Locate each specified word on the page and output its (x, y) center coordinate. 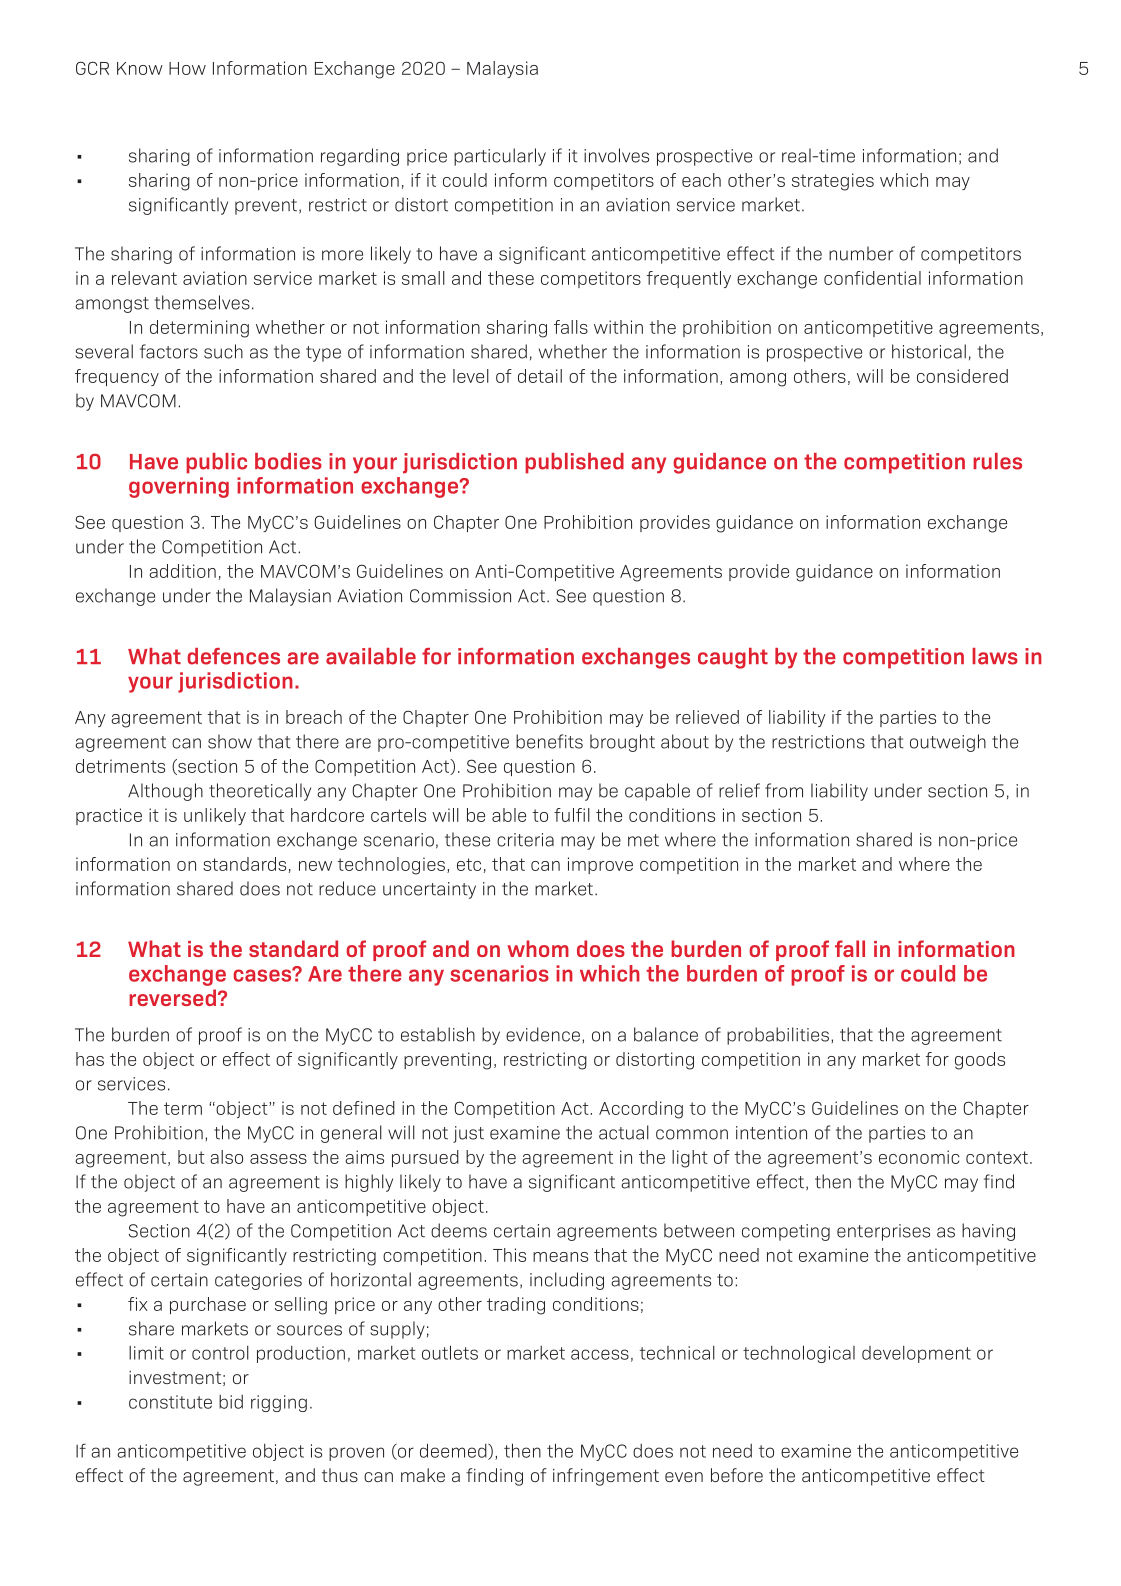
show (230, 741)
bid (231, 1402)
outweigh (948, 743)
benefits (549, 741)
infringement (606, 1477)
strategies (833, 182)
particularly (500, 157)
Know (140, 68)
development (916, 1354)
